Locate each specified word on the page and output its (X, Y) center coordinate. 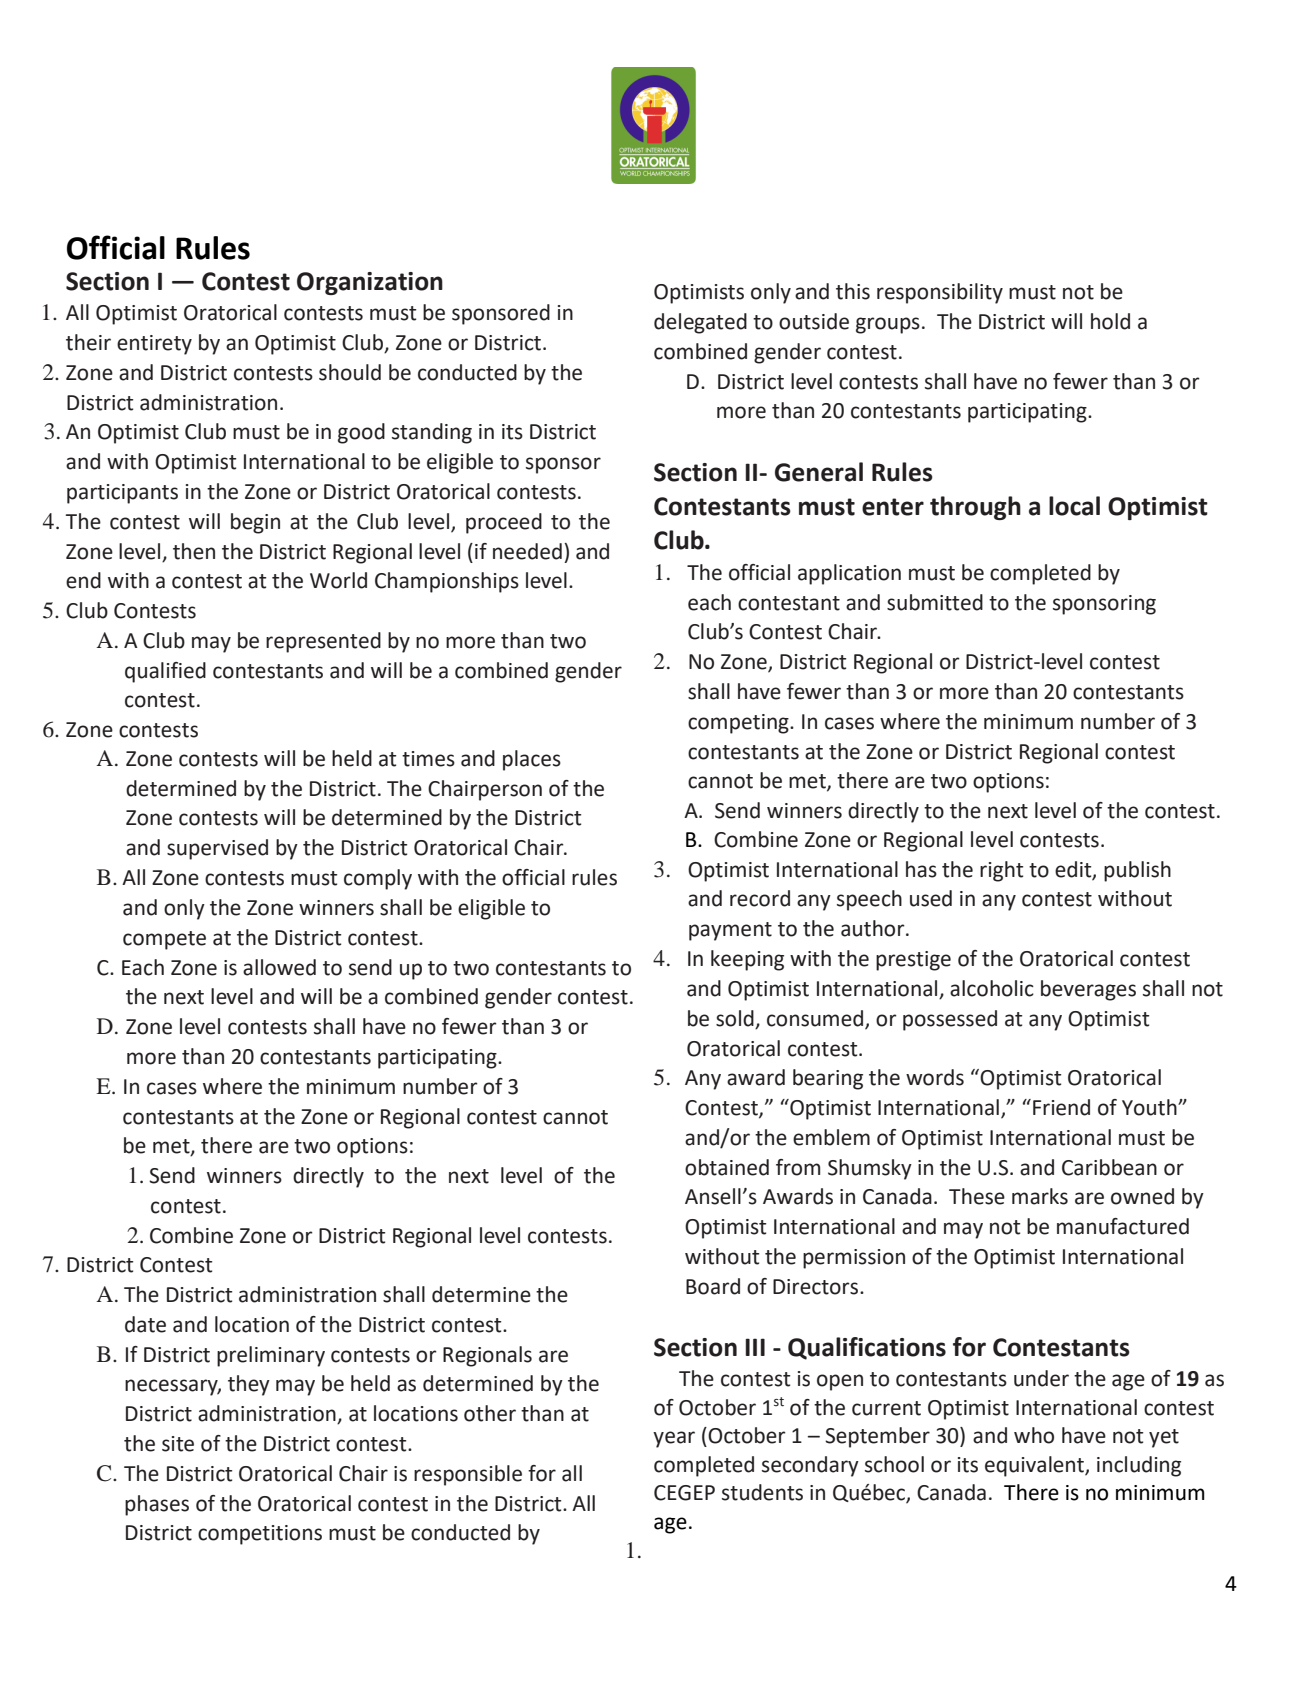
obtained (727, 1167)
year (674, 1439)
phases (157, 1505)
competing (739, 724)
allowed (279, 967)
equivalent (1035, 1466)
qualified (165, 672)
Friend (1061, 1107)
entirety (154, 345)
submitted (935, 602)
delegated (700, 323)
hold (1110, 321)
